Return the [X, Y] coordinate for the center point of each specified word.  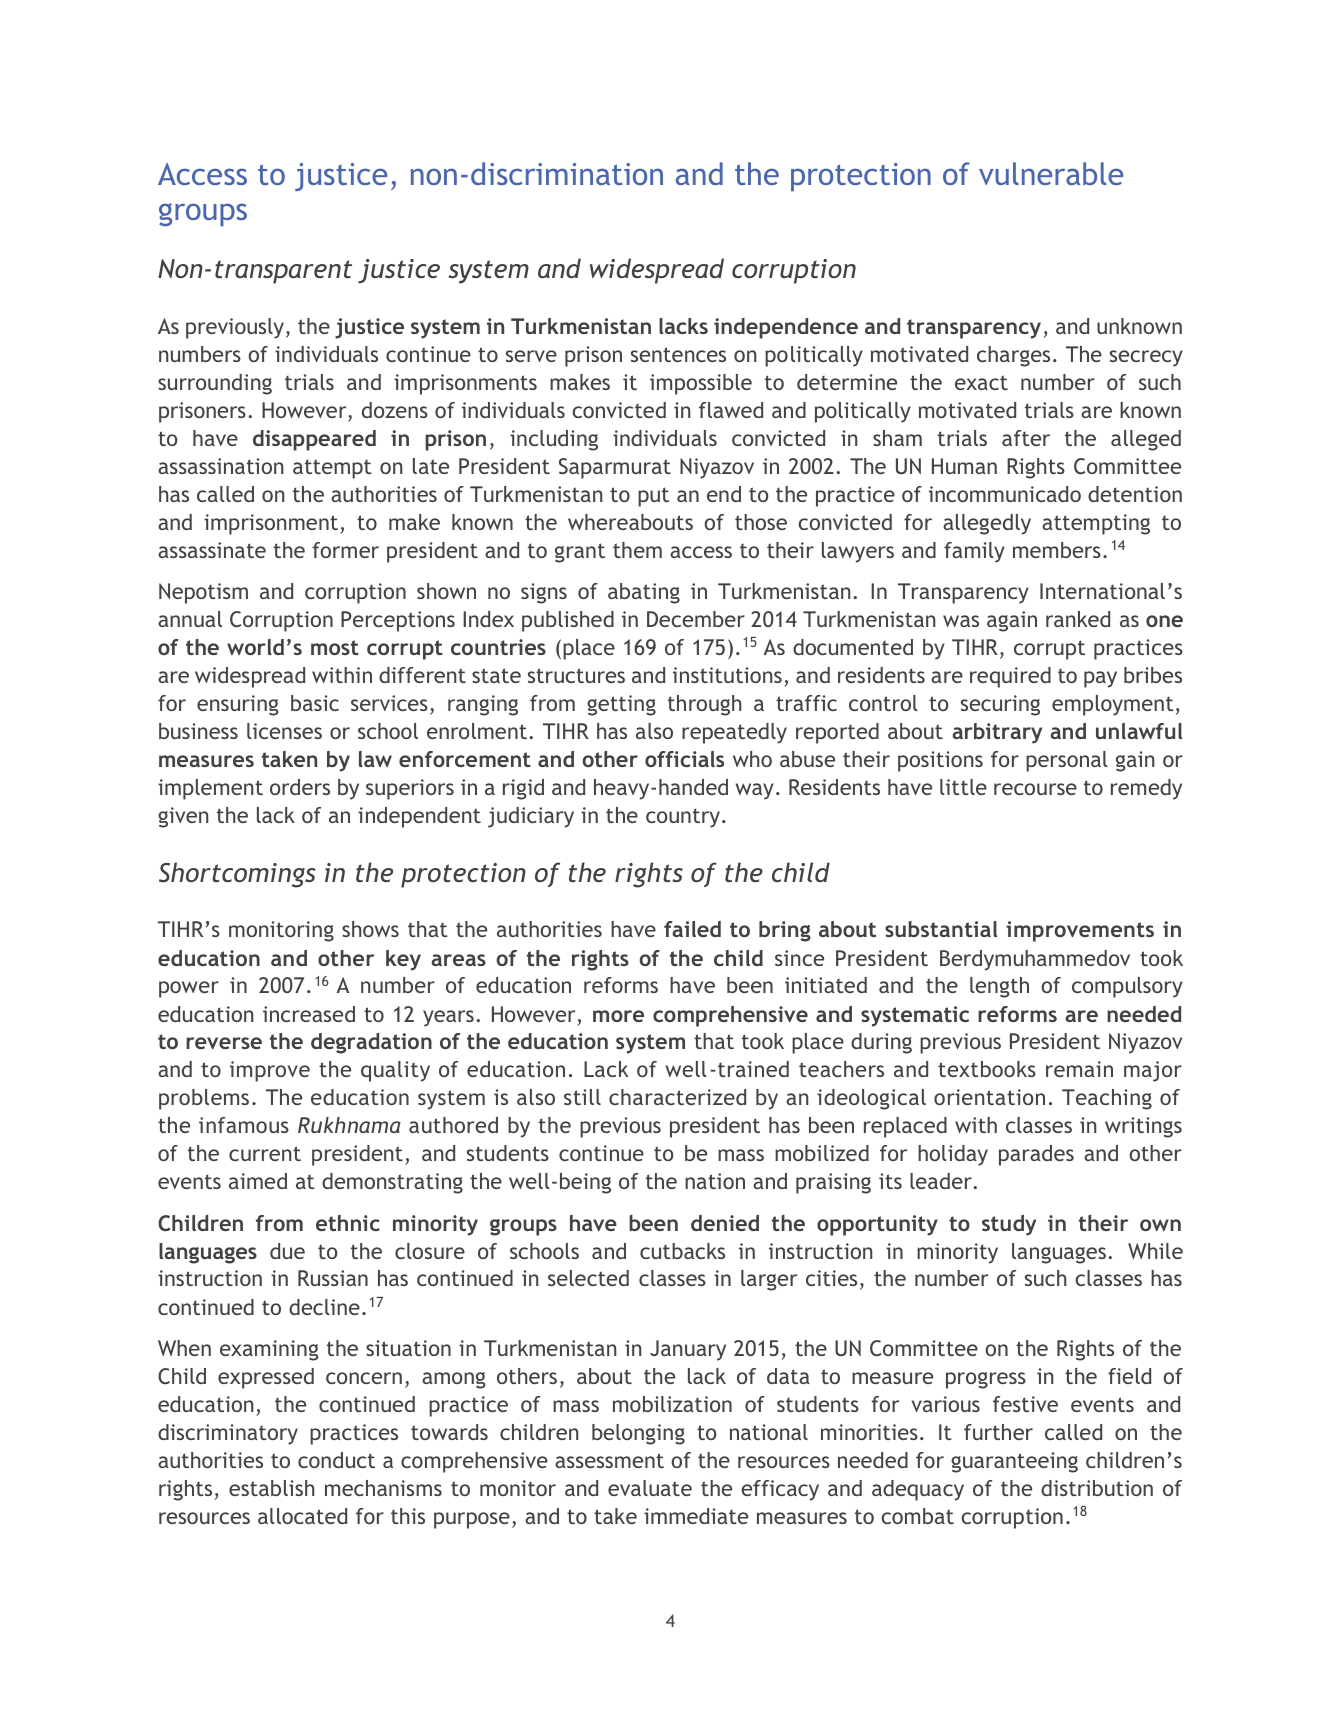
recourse [1035, 789]
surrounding [215, 384]
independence [786, 328]
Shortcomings [237, 875]
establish [271, 1488]
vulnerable [1051, 173]
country [683, 818]
